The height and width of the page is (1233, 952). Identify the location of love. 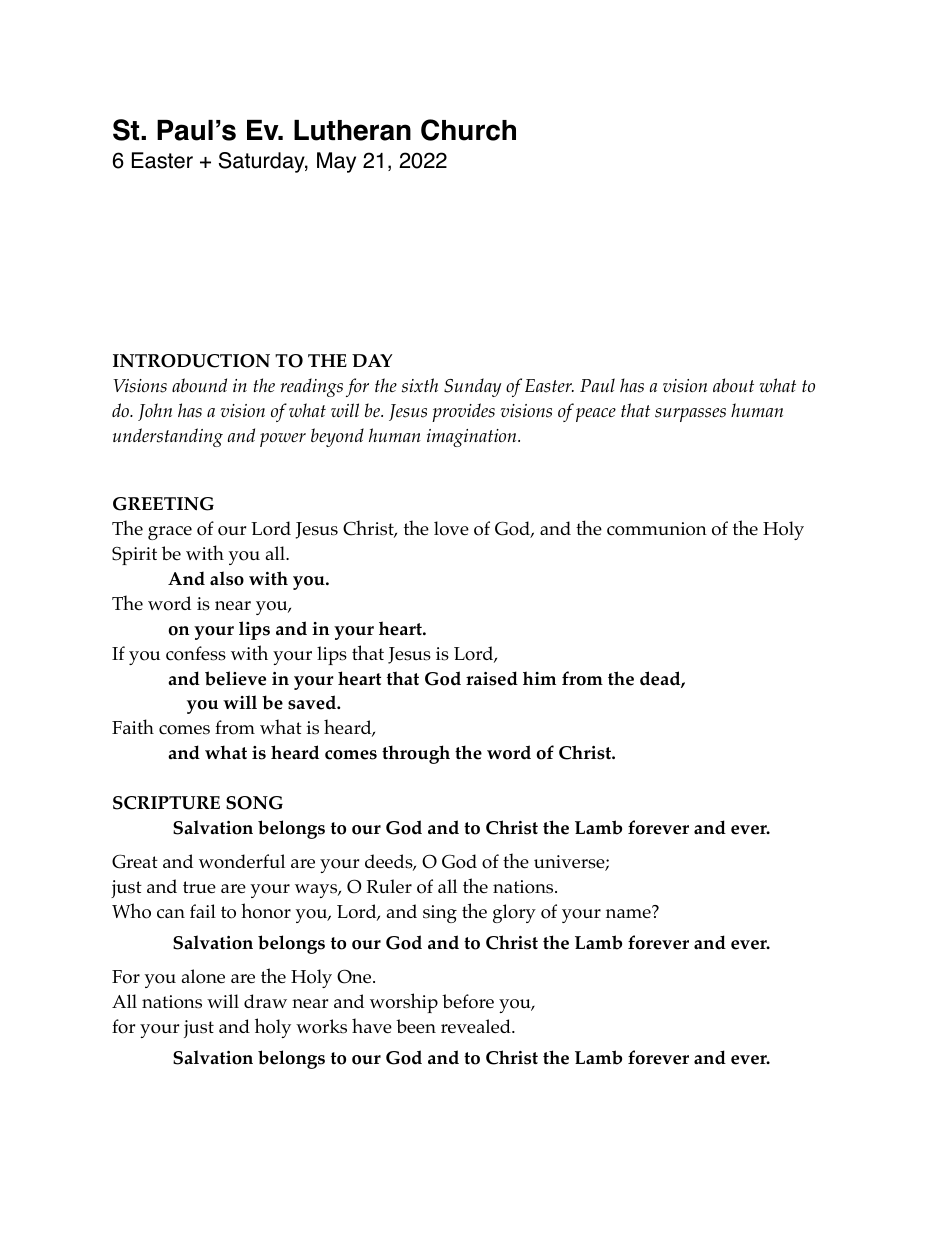
(451, 528).
